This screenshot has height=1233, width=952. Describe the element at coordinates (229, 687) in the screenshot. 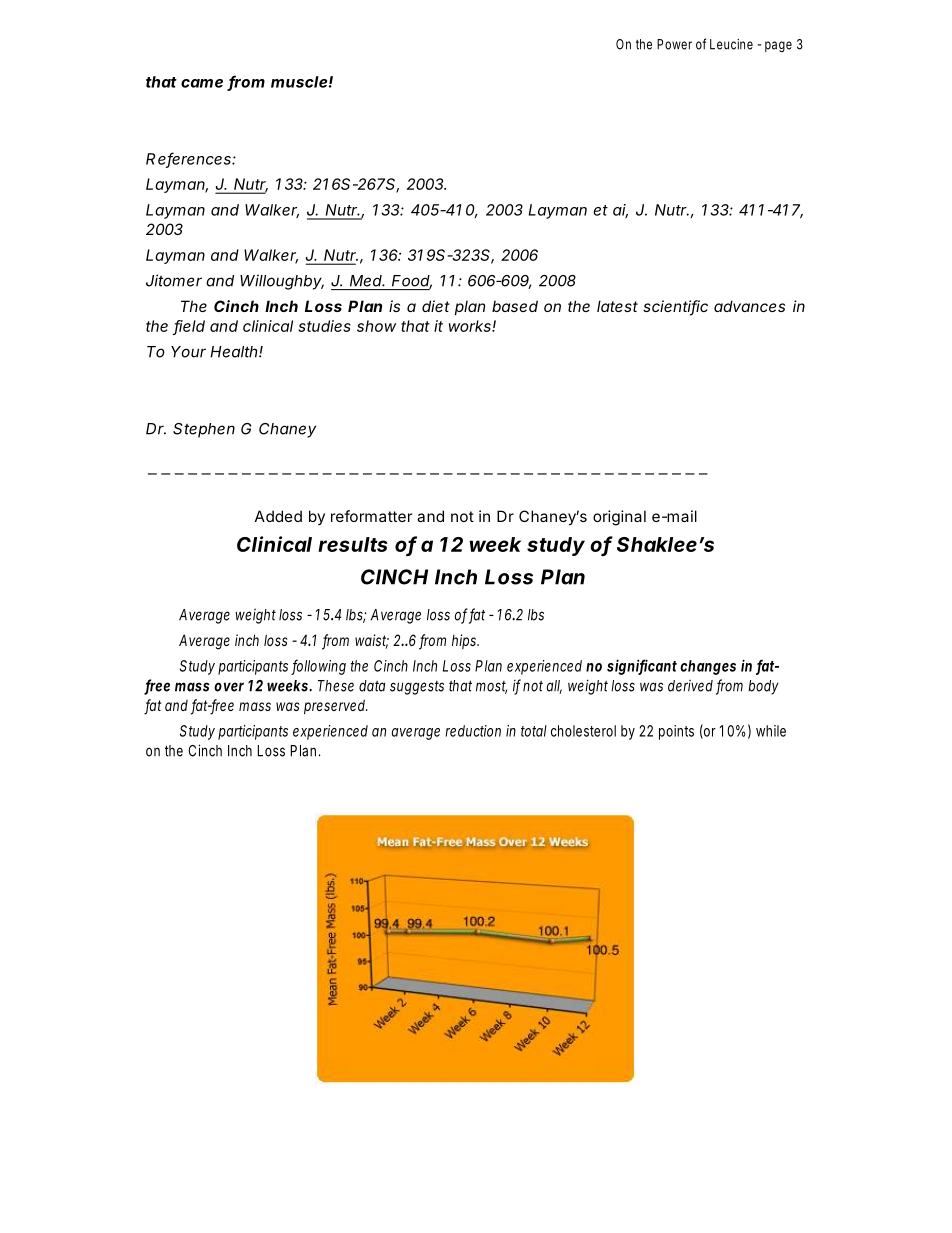

I see `over` at that location.
